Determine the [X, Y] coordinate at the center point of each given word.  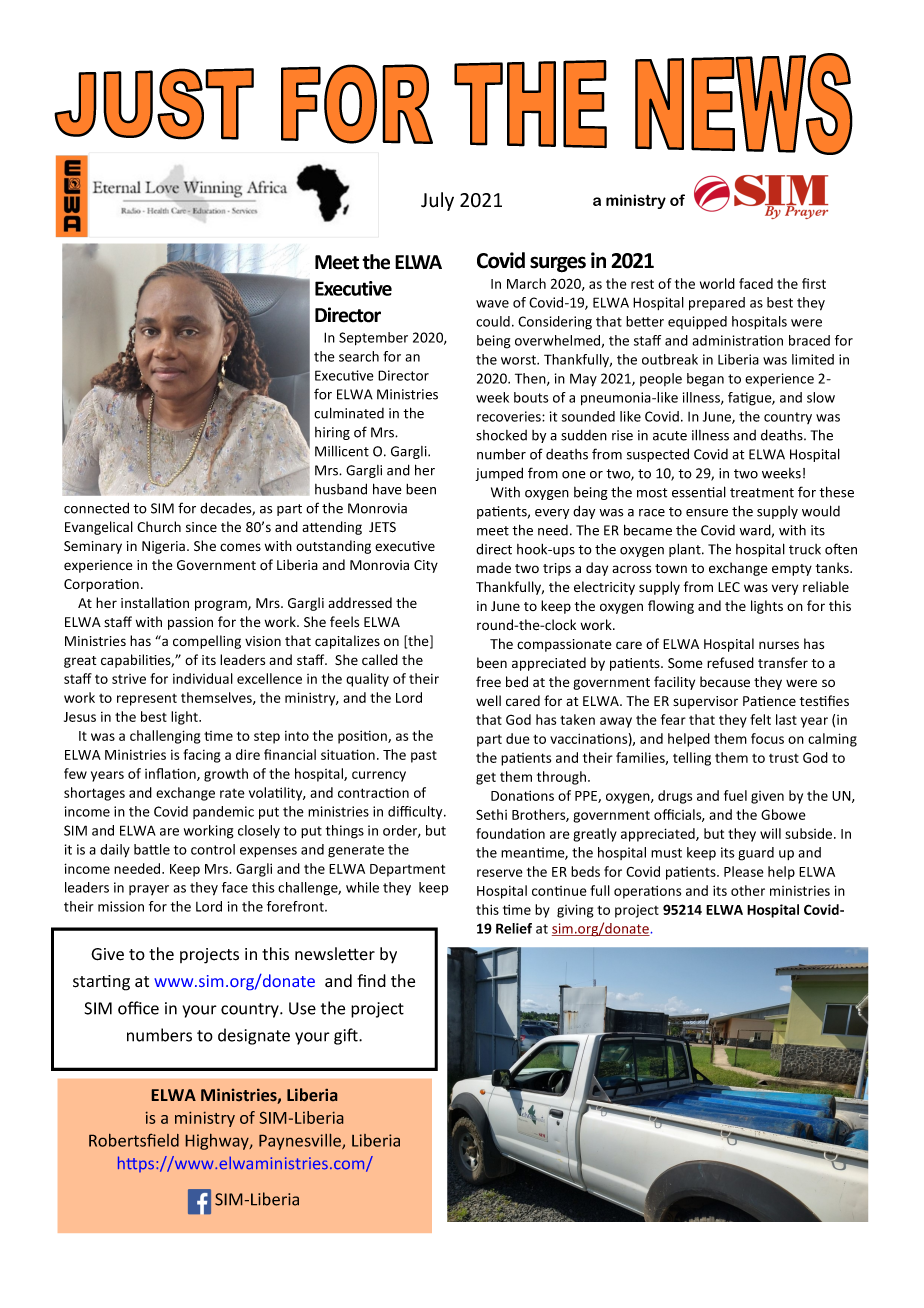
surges [558, 264]
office [138, 1008]
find [371, 980]
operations [647, 892]
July [437, 201]
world [717, 283]
